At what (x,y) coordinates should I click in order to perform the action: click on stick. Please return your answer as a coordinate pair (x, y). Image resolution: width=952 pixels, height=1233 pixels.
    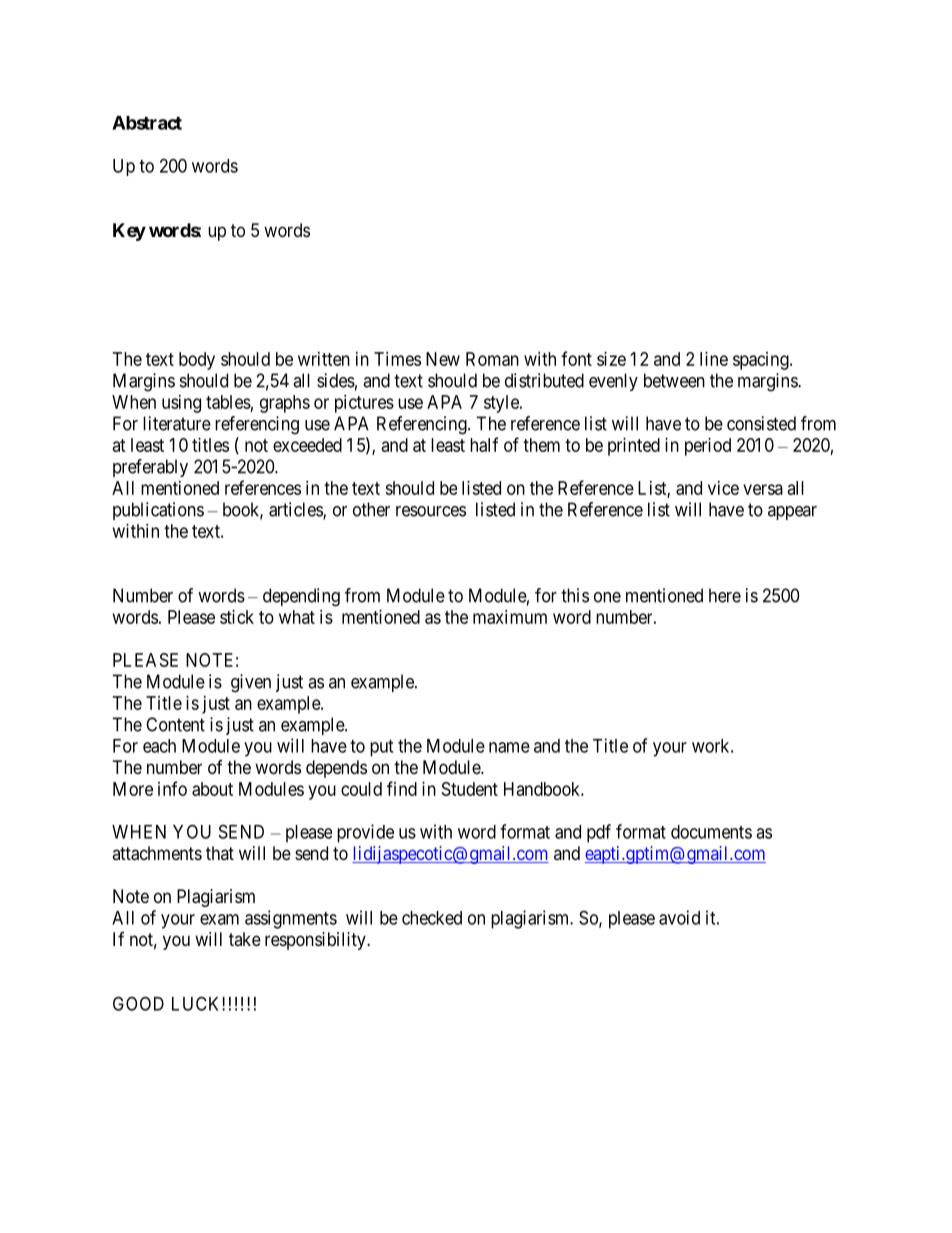
    Looking at the image, I should click on (237, 617).
